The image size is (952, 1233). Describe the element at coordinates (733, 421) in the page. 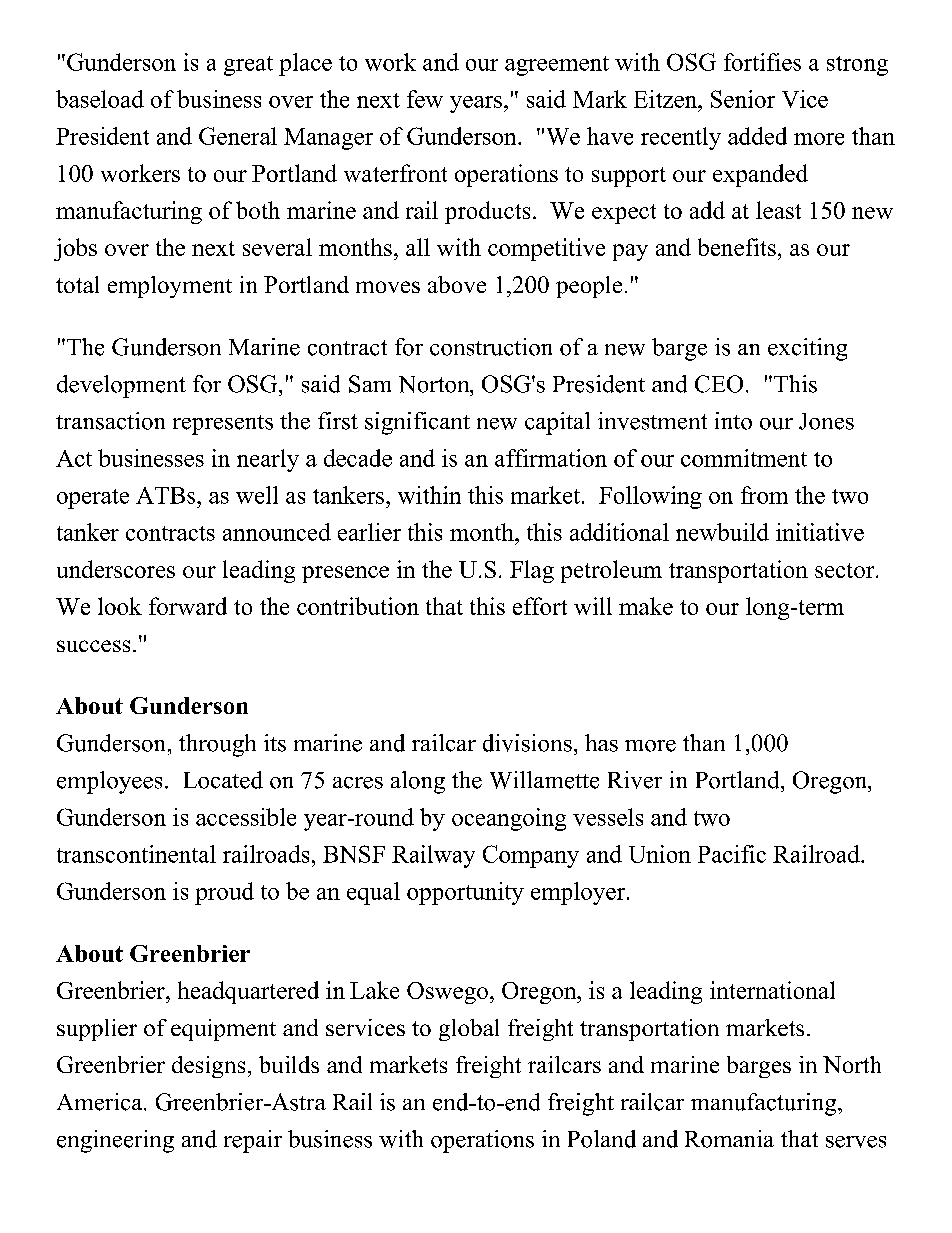

I see `into` at that location.
